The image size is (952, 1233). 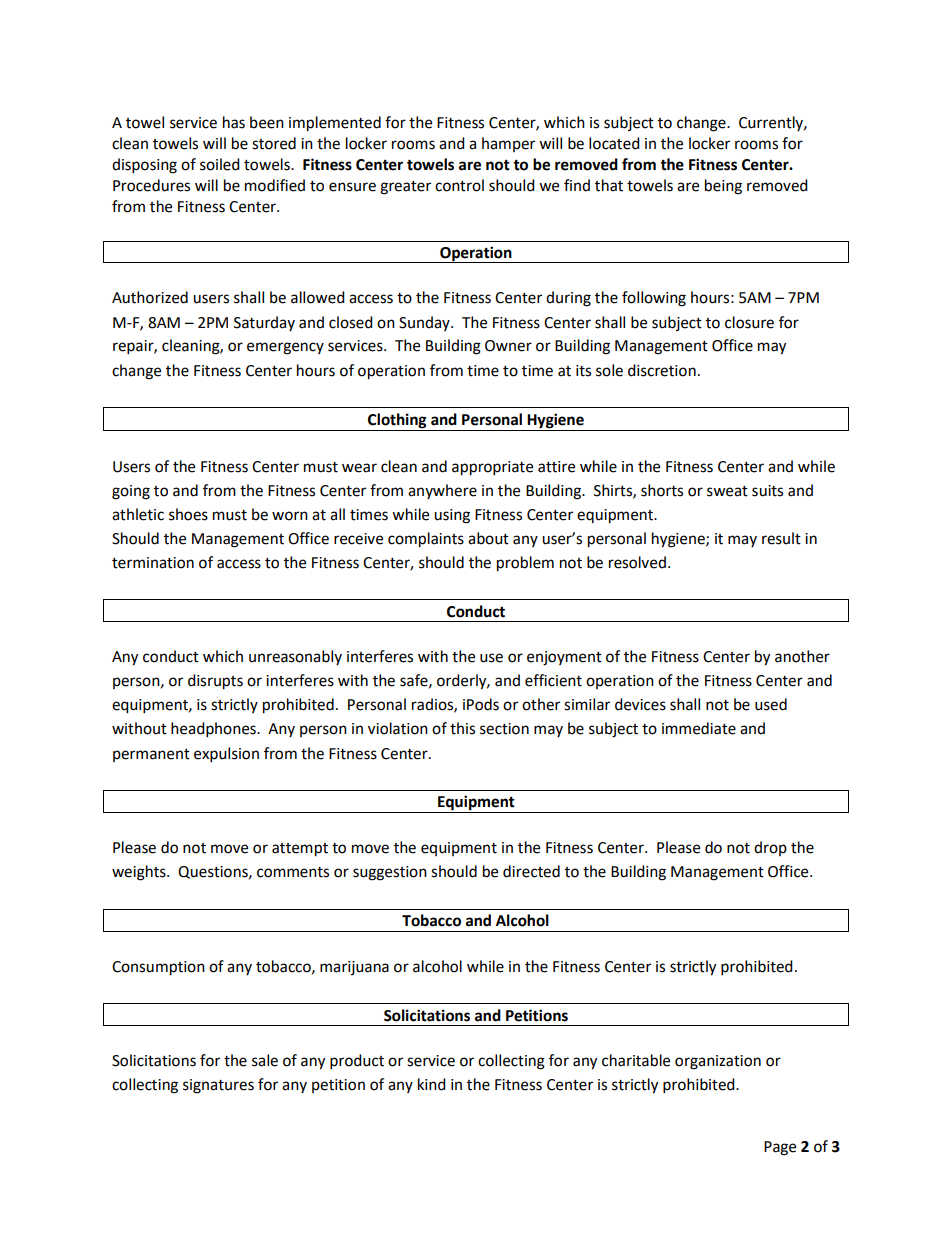 What do you see at coordinates (640, 704) in the document?
I see `devices` at bounding box center [640, 704].
